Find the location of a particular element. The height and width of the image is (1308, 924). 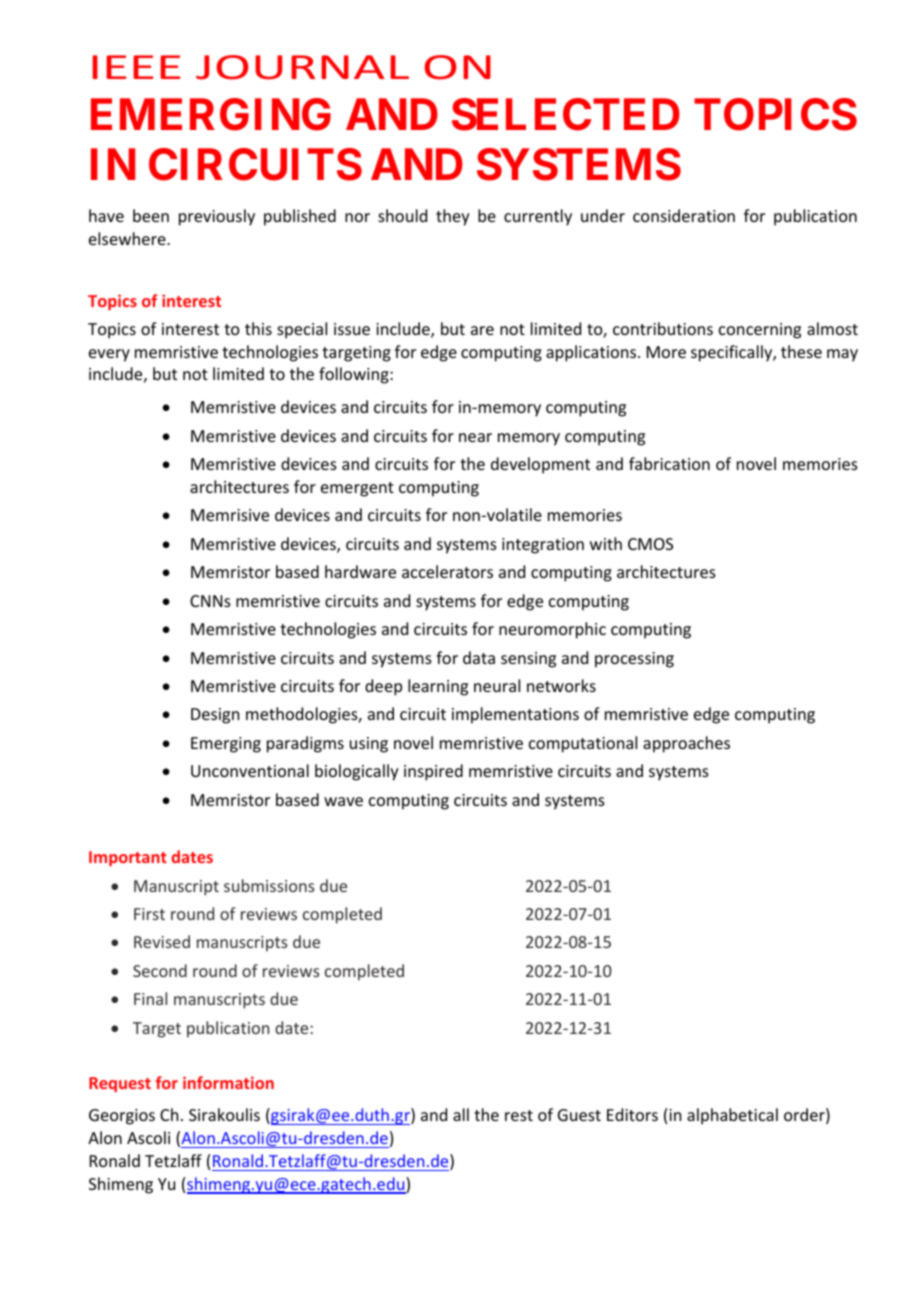

Guest is located at coordinates (579, 1115).
